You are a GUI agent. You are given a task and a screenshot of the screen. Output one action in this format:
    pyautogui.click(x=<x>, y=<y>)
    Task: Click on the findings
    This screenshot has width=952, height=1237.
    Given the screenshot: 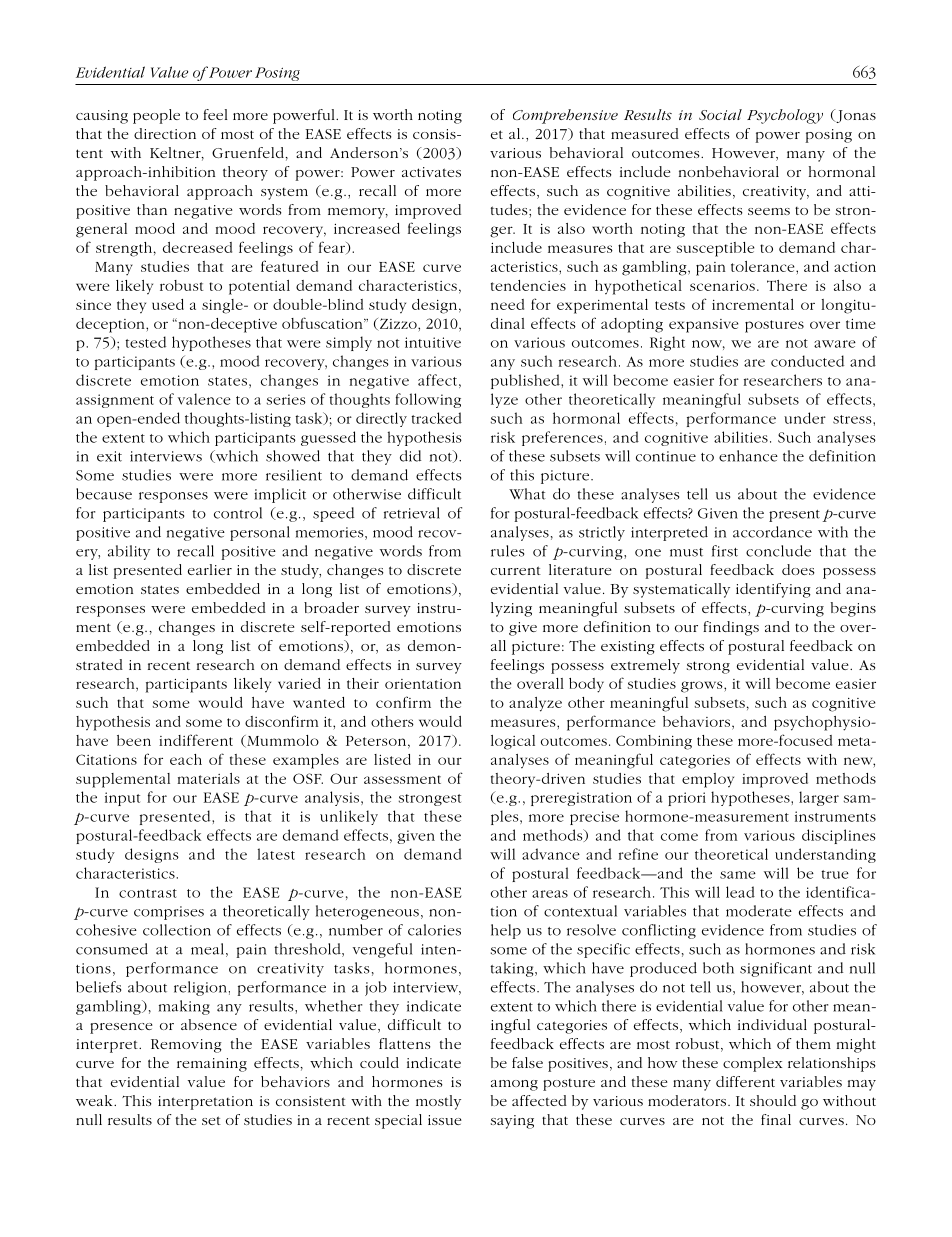 What is the action you would take?
    pyautogui.click(x=731, y=628)
